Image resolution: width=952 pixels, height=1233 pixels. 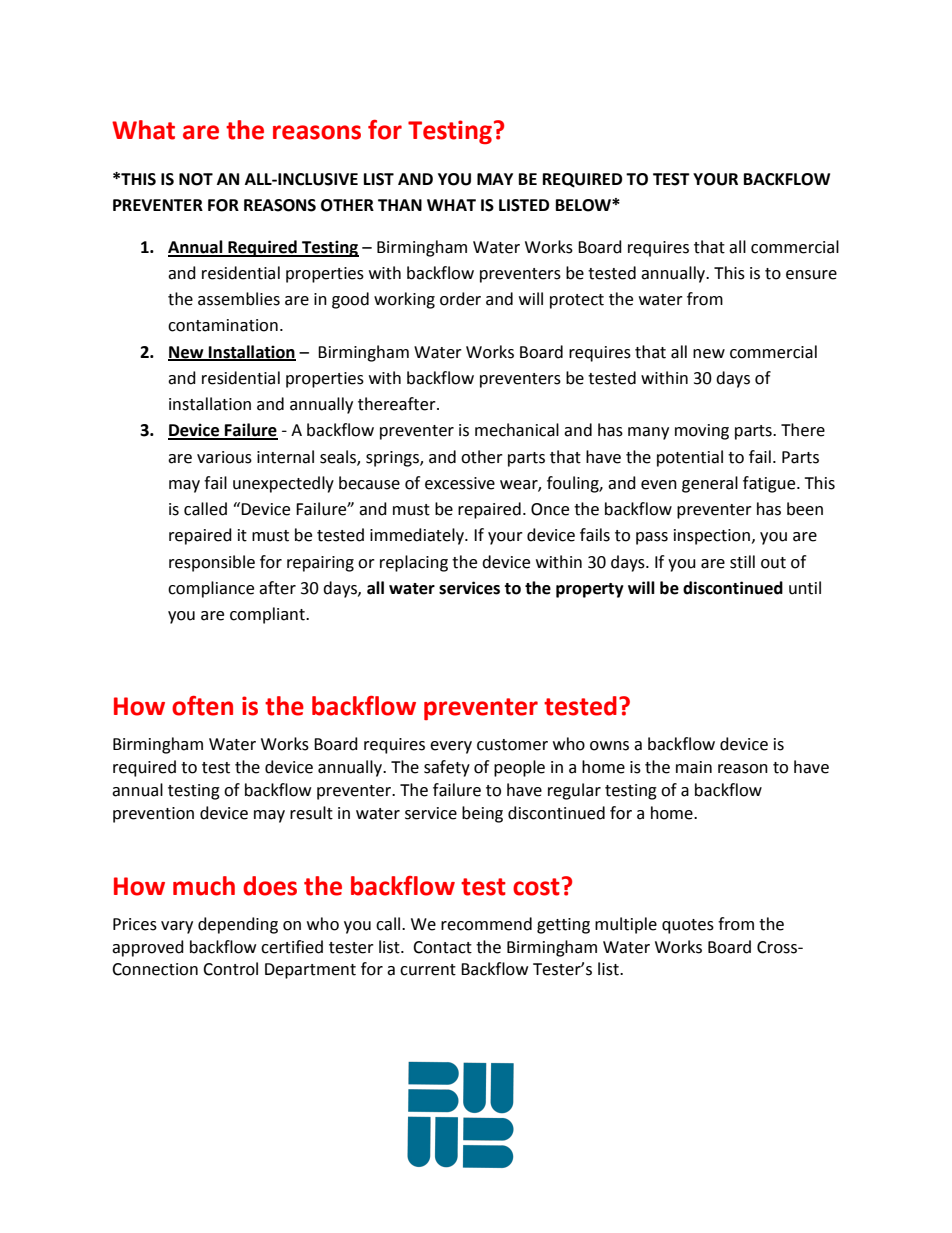 What do you see at coordinates (202, 706) in the screenshot?
I see `often` at bounding box center [202, 706].
